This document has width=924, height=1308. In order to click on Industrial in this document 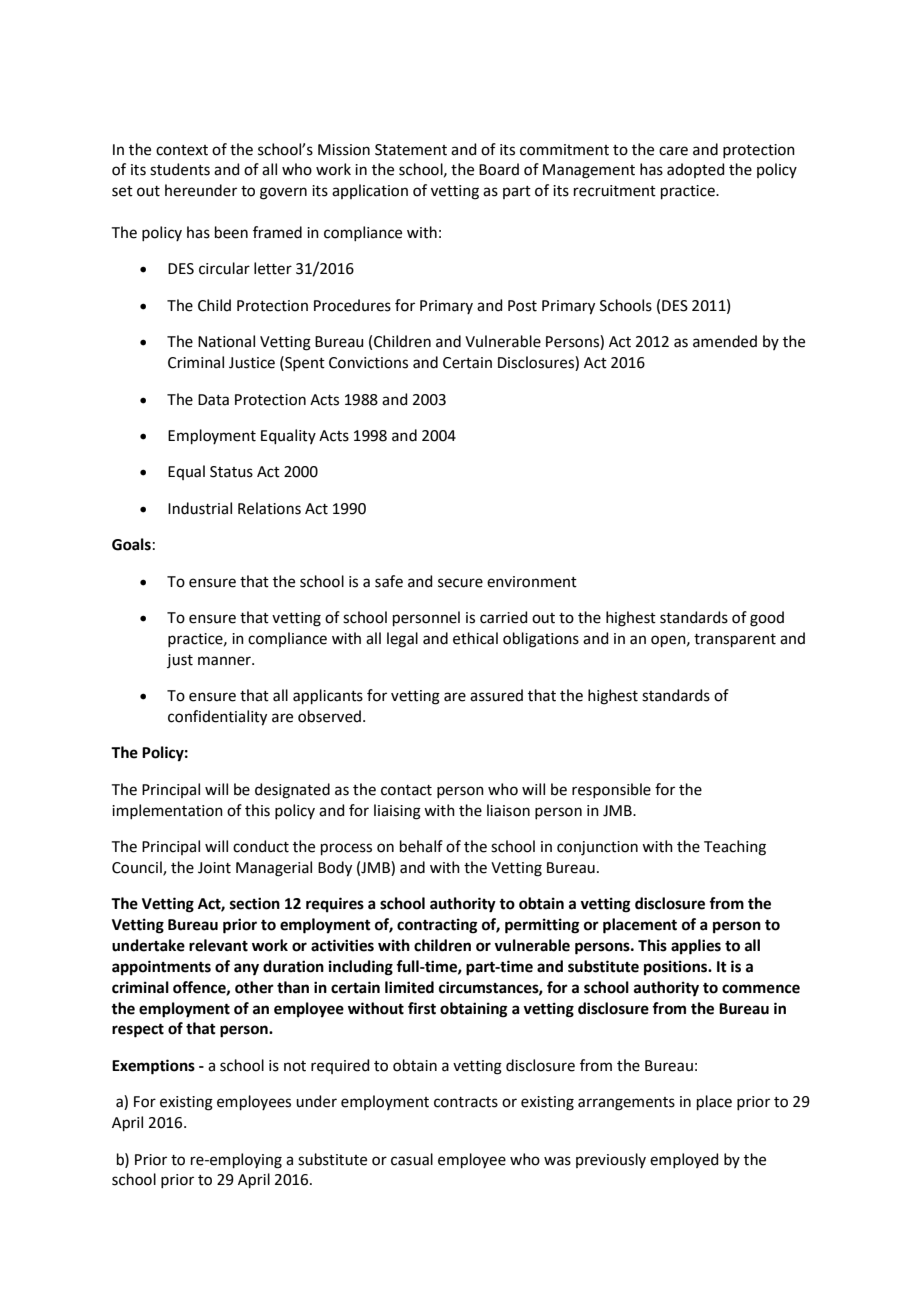, I will do `click(200, 508)`.
